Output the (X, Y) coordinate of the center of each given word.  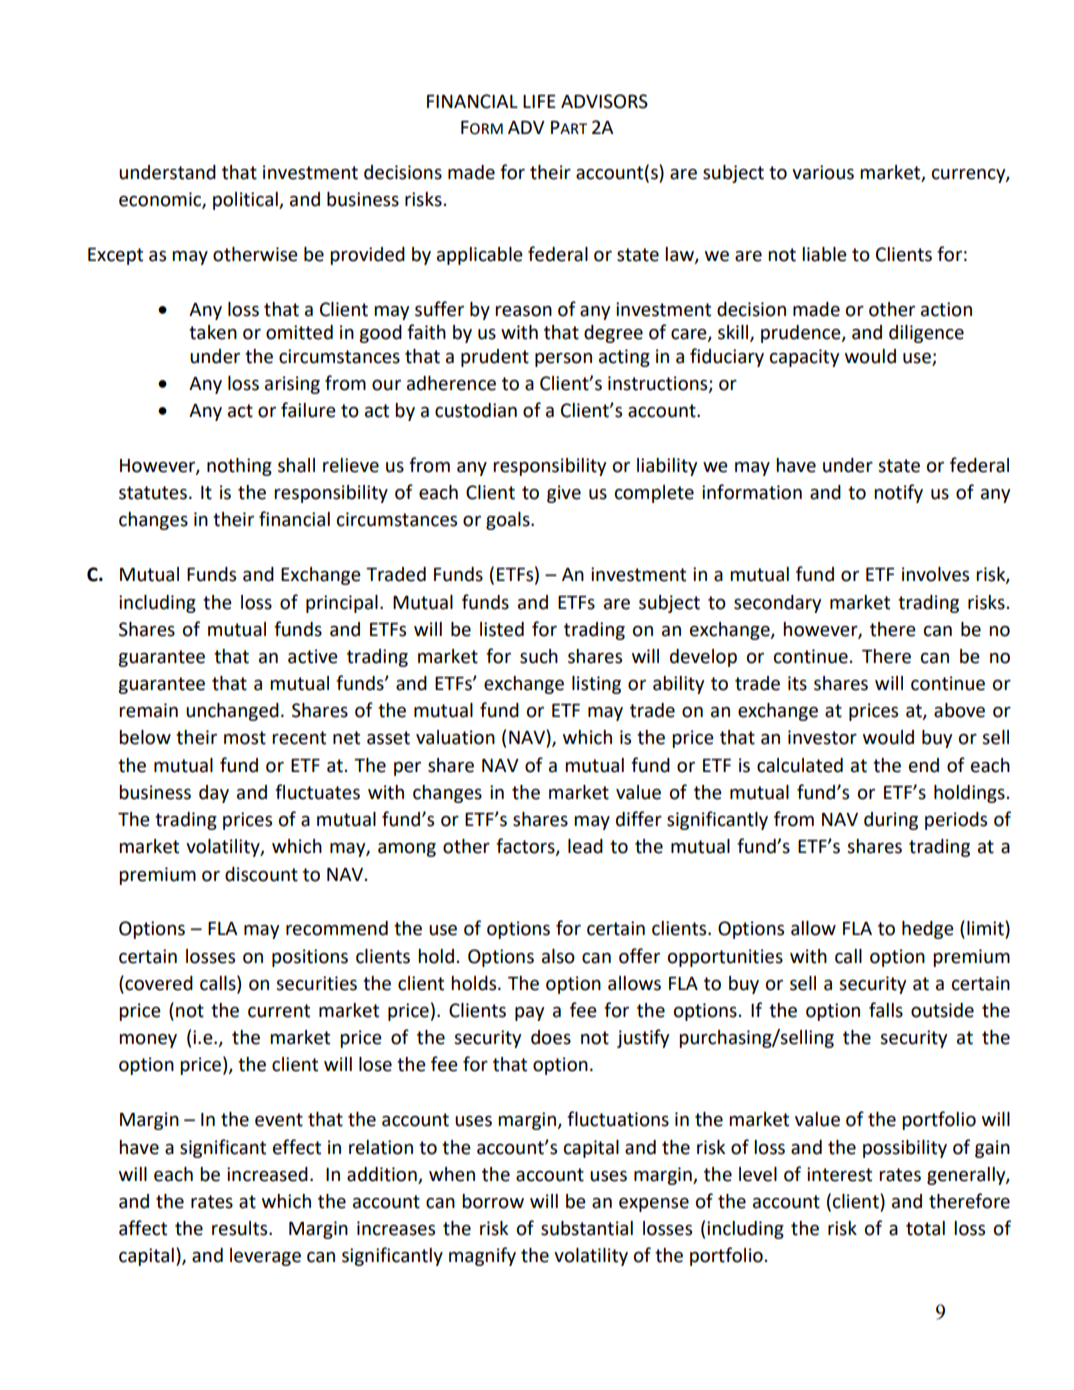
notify (898, 493)
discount (261, 874)
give (564, 494)
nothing (239, 467)
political (246, 201)
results (241, 1228)
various (823, 172)
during (891, 821)
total (925, 1228)
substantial (587, 1228)
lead (585, 846)
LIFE (539, 101)
